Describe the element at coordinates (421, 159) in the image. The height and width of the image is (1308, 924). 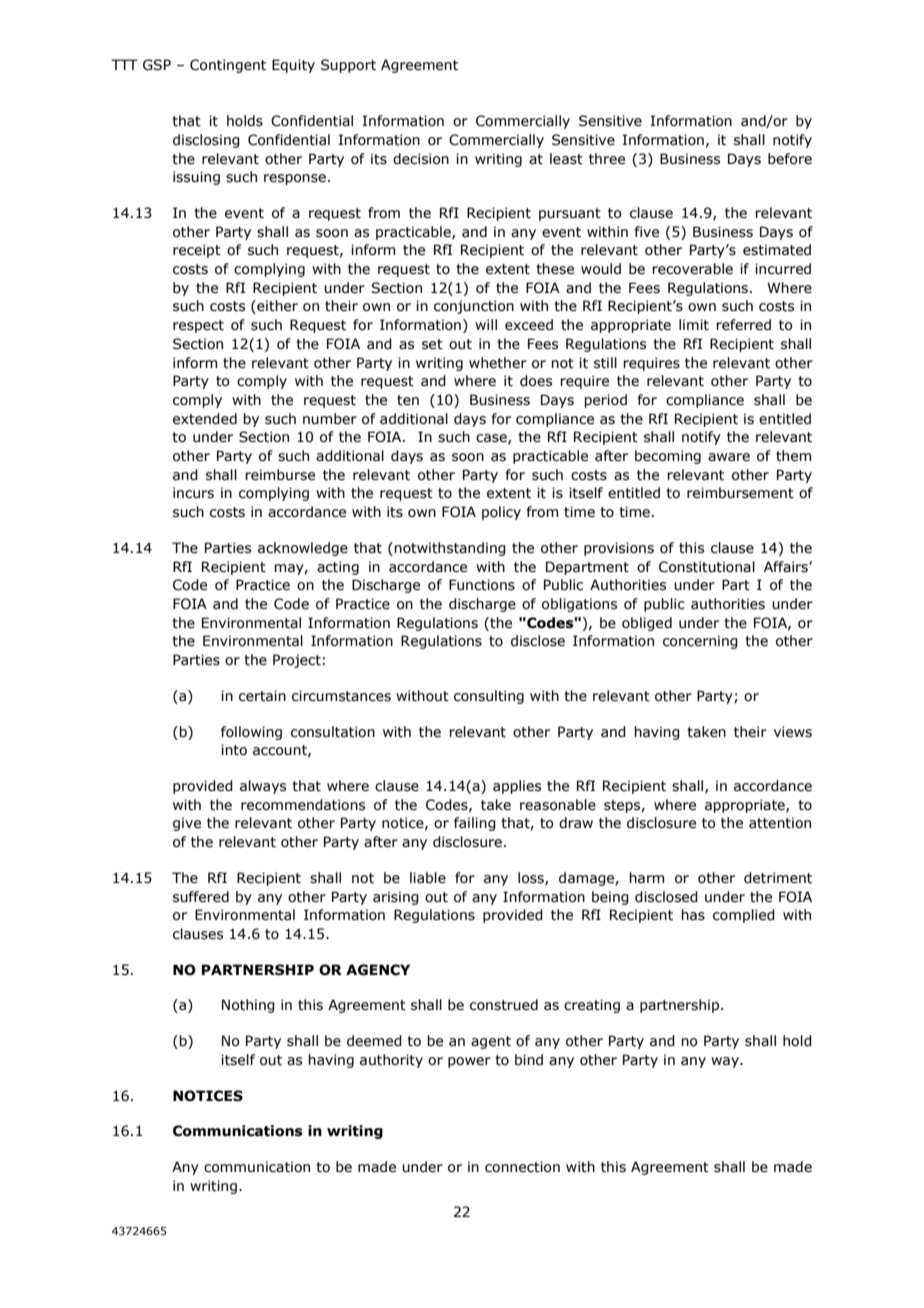
I see `decision` at that location.
